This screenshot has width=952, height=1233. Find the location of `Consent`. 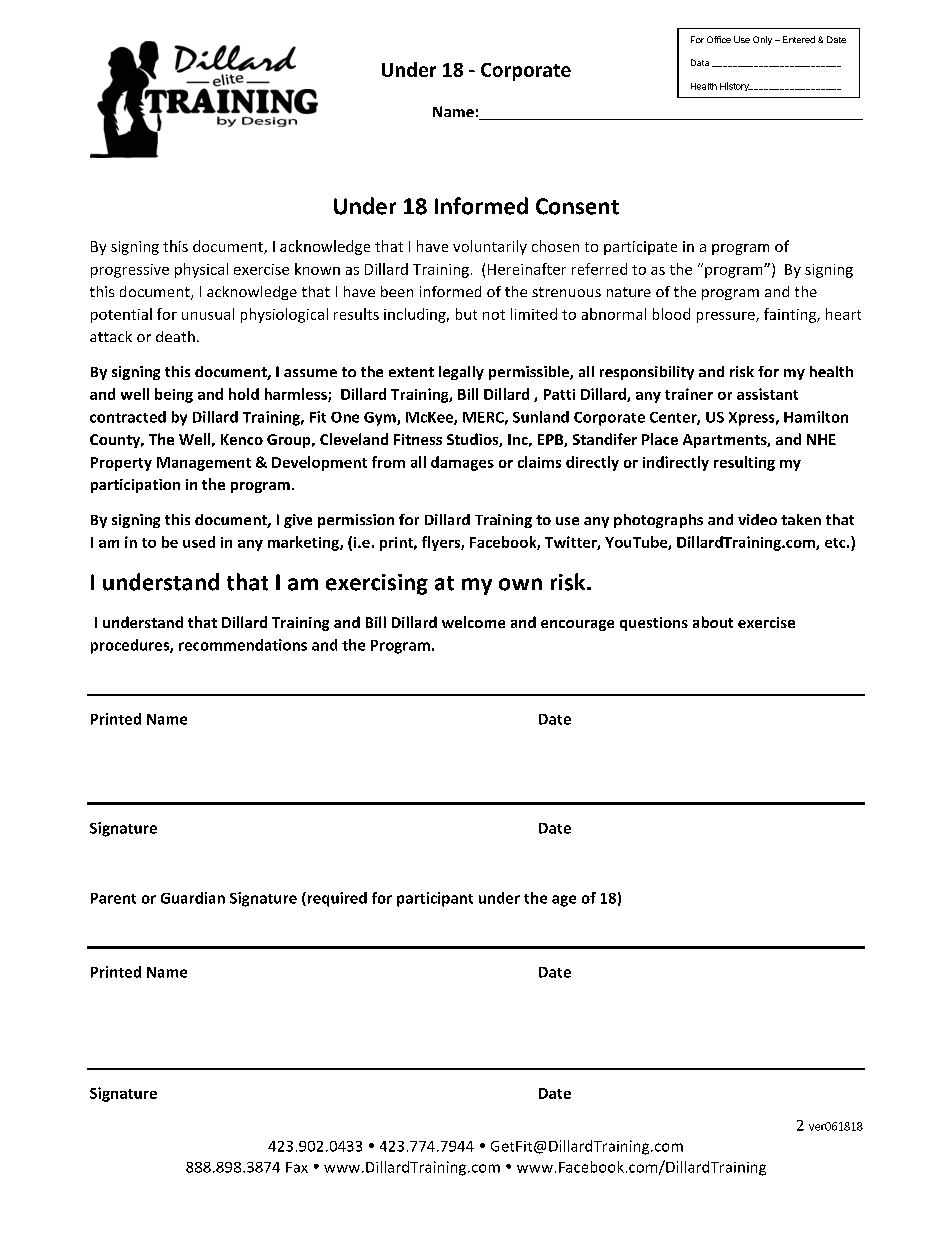

Consent is located at coordinates (577, 206).
